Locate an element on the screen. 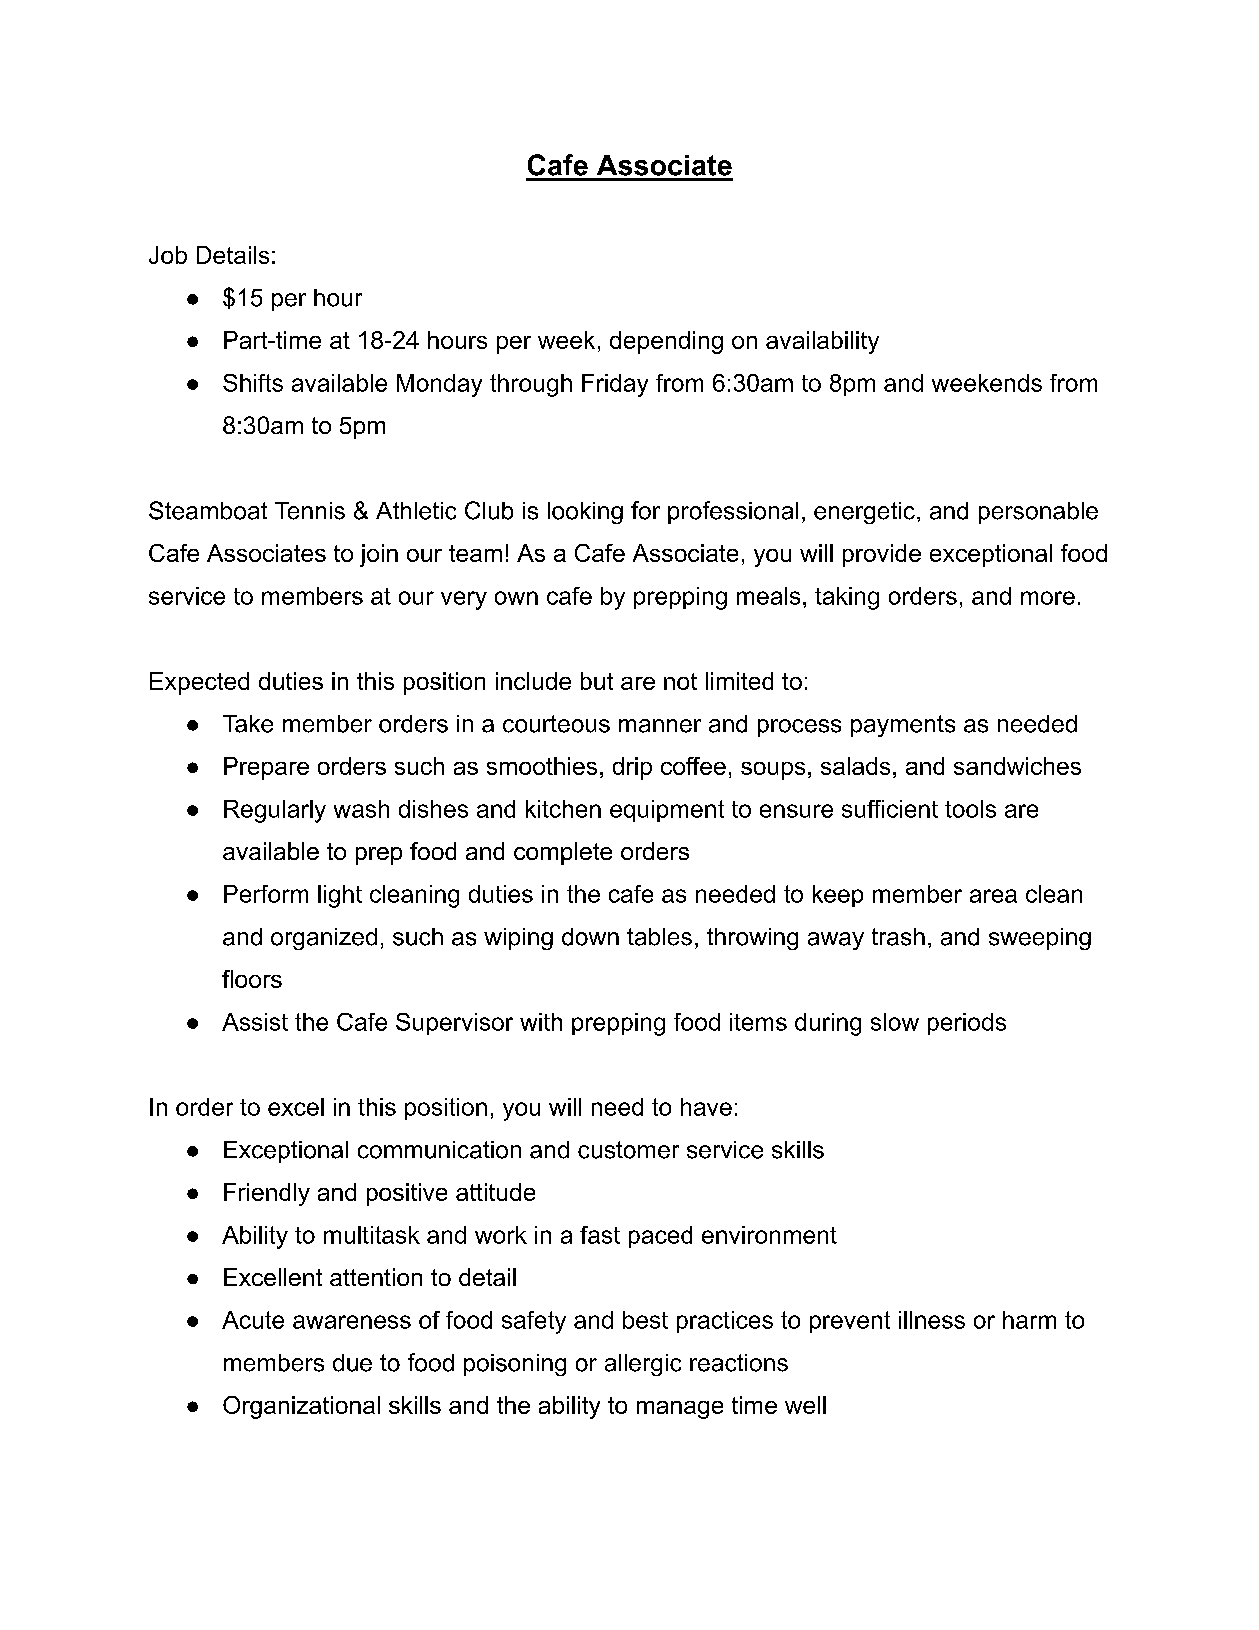 The height and width of the screenshot is (1630, 1259). energetic is located at coordinates (864, 513).
